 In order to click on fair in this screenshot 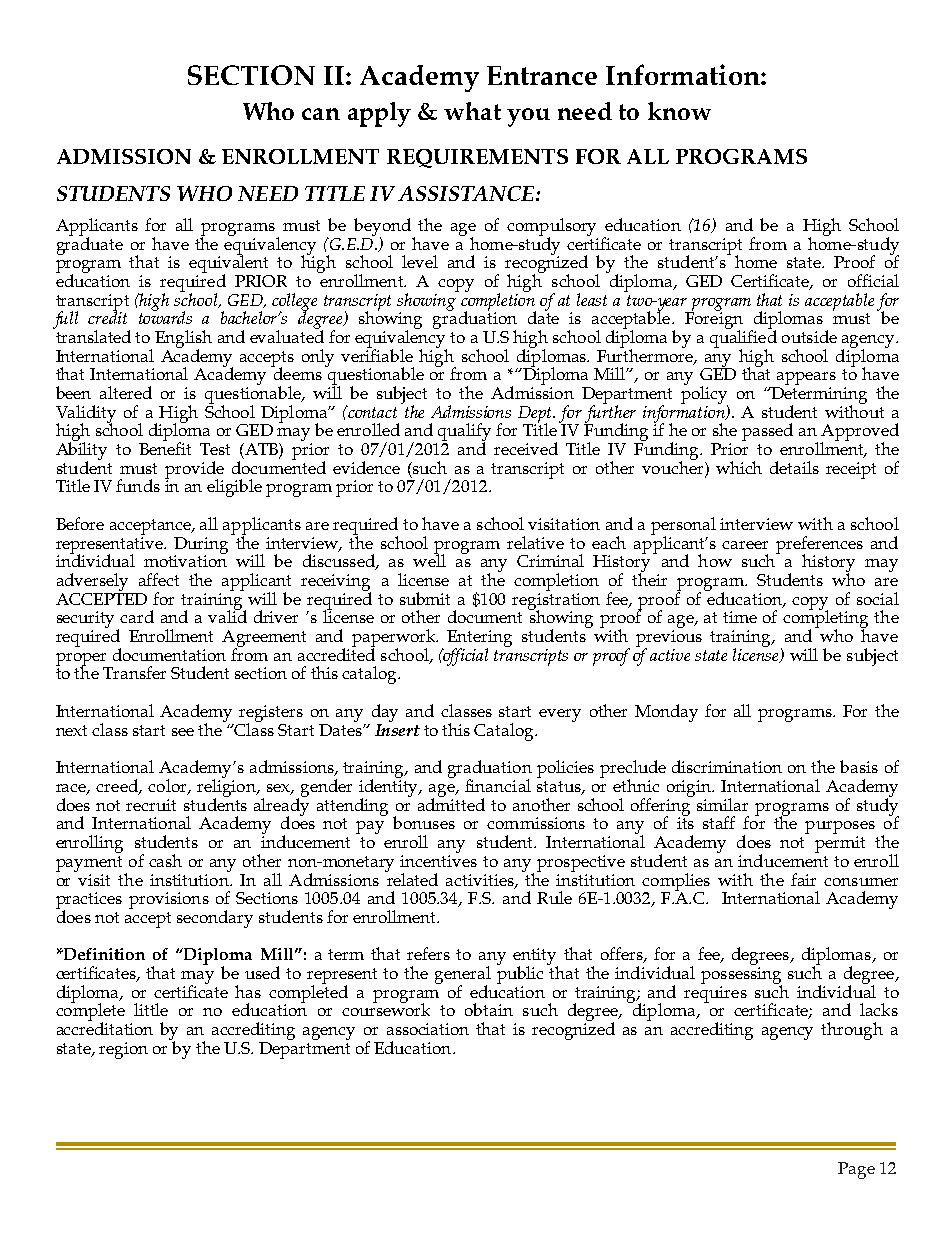, I will do `click(803, 879)`.
